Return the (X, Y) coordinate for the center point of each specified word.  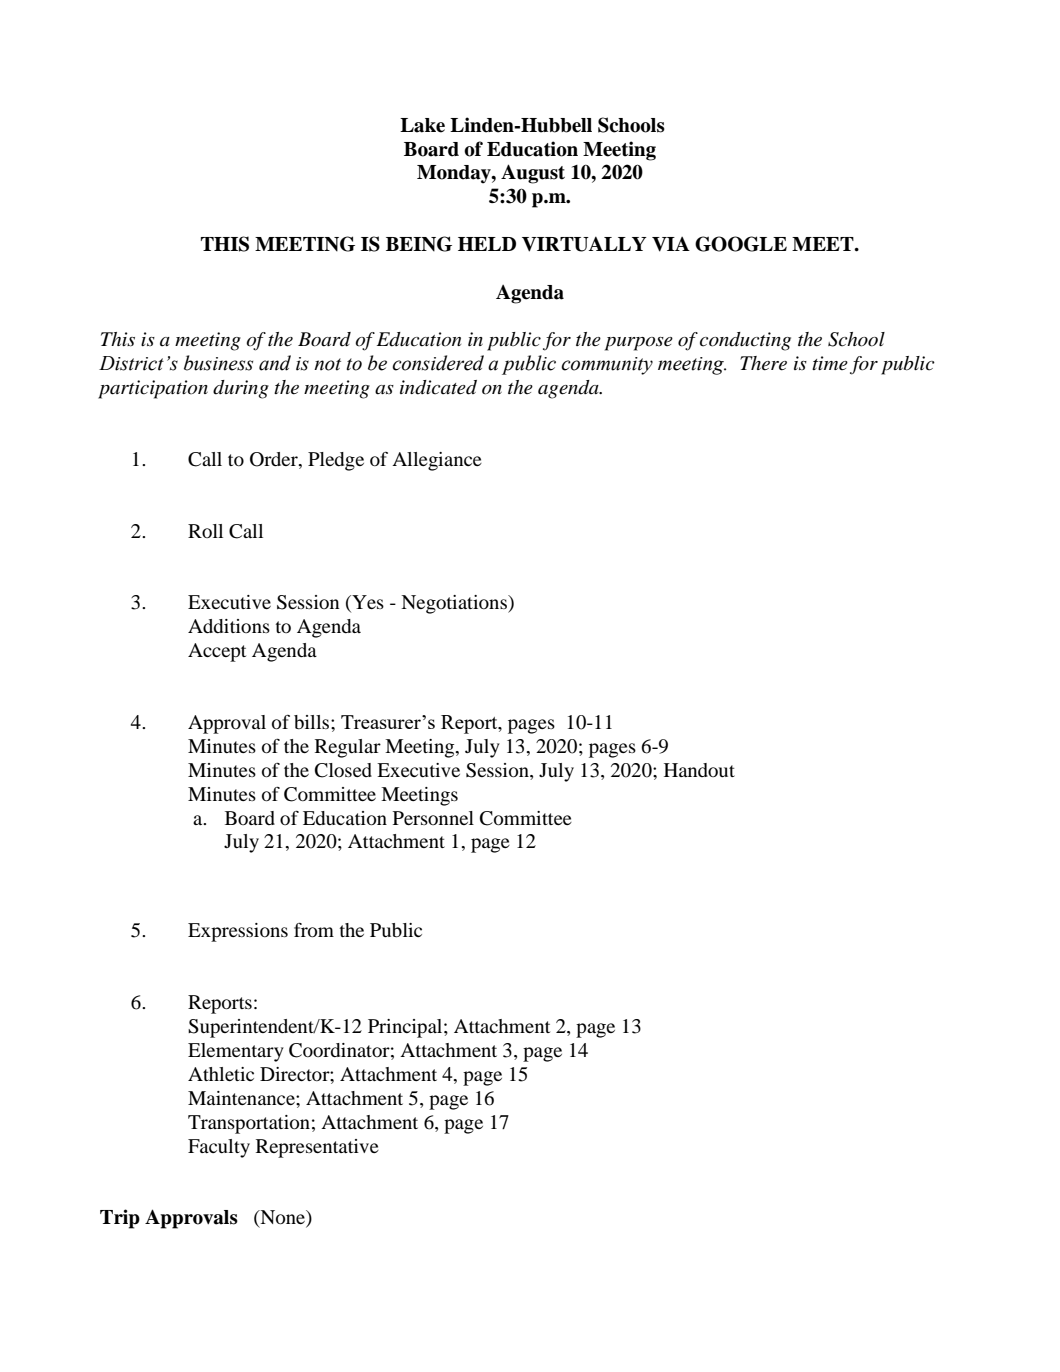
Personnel (433, 818)
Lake (422, 125)
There (763, 363)
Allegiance (437, 461)
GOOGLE (741, 244)
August (533, 174)
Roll (205, 531)
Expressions (238, 932)
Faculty (219, 1148)
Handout (699, 770)
